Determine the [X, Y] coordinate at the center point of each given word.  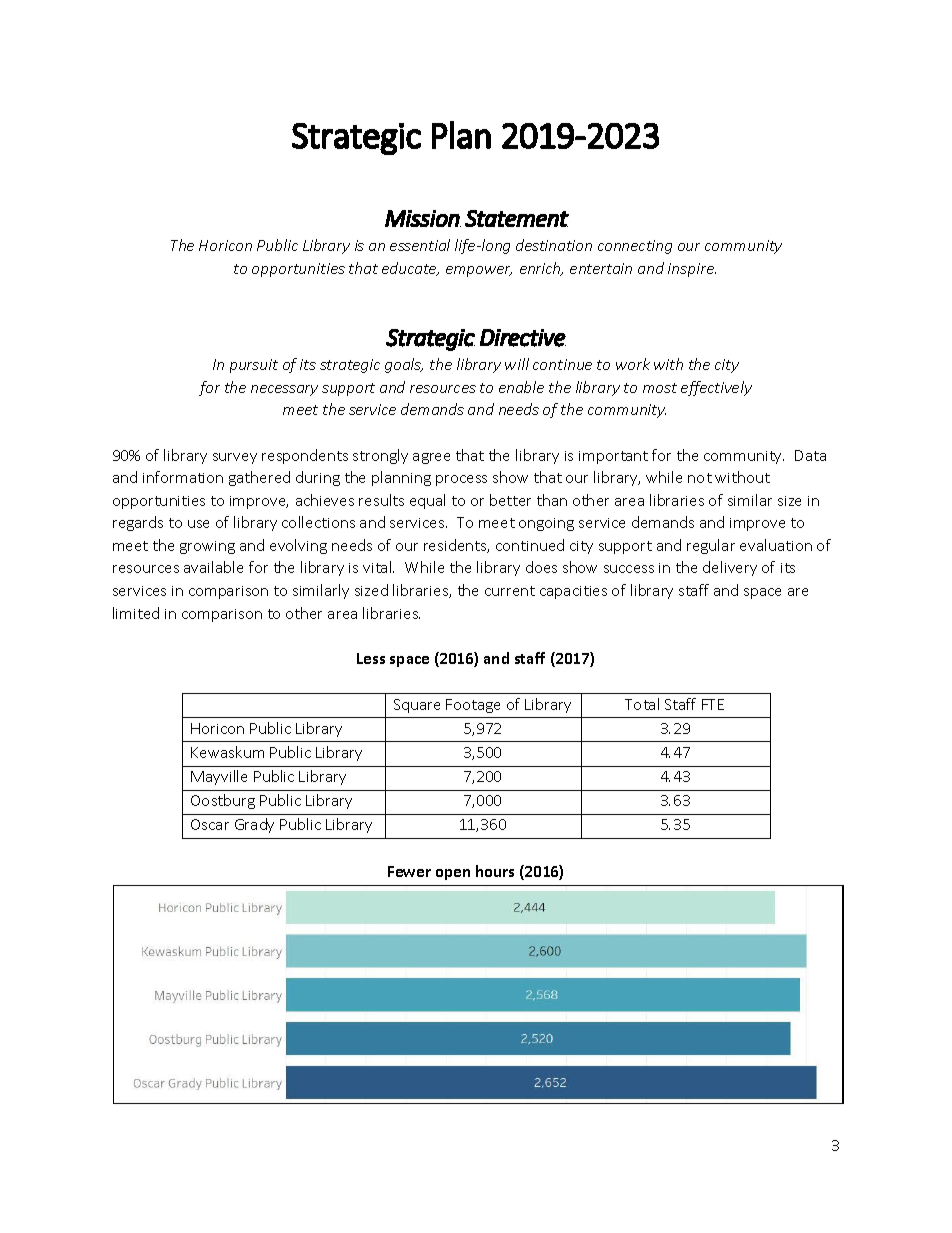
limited [136, 613]
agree [431, 458]
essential [420, 245]
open [453, 874]
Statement [517, 218]
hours [495, 871]
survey [235, 458]
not [700, 478]
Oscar [210, 824]
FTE [713, 704]
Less [371, 658]
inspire [692, 270]
